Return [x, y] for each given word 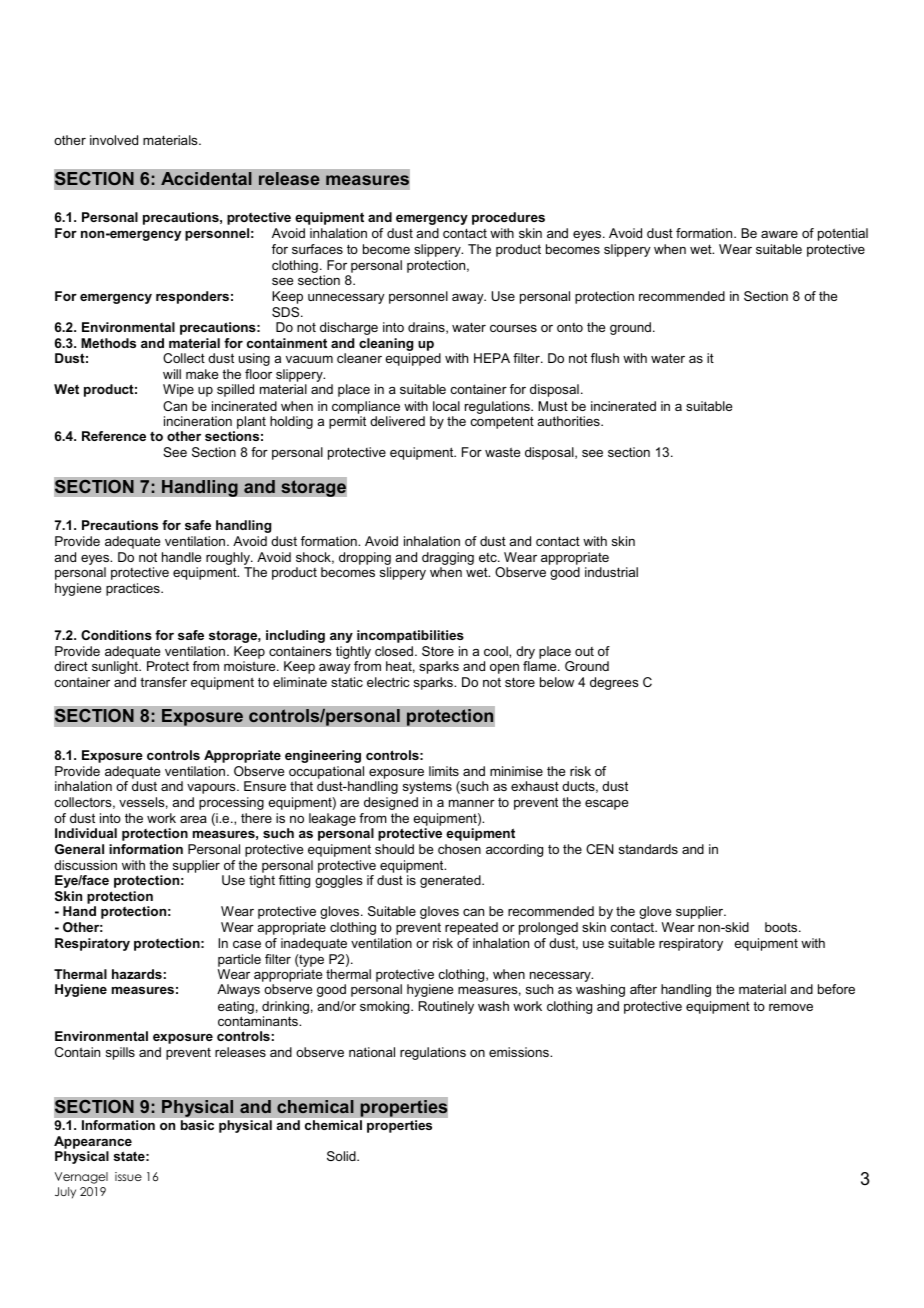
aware [779, 234]
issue [128, 1176]
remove [791, 1007]
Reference [114, 436]
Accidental [206, 178]
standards [648, 849]
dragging [448, 560]
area [193, 819]
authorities [570, 421]
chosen [459, 849]
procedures [508, 218]
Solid [342, 1156]
